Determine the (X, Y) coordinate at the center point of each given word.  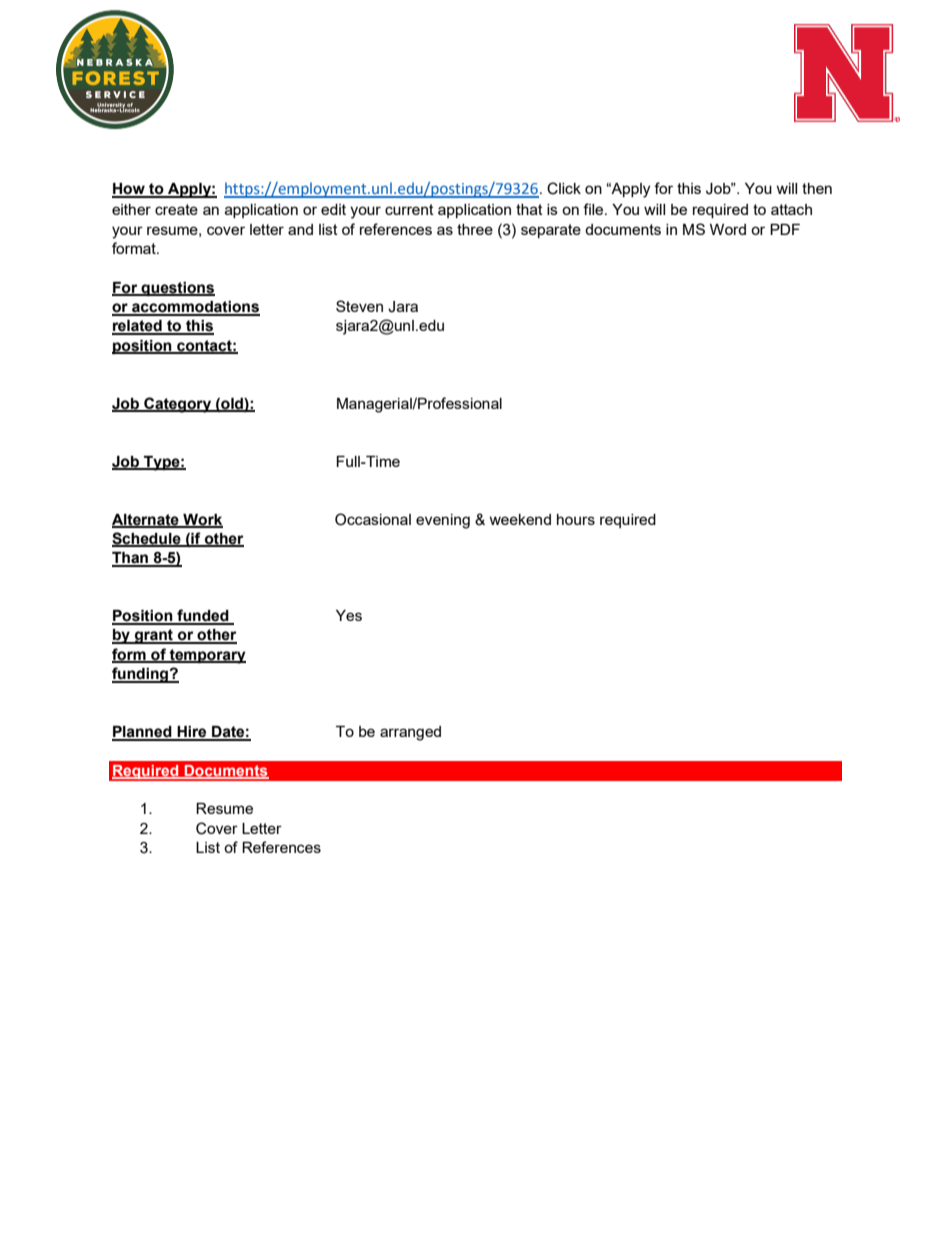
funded (203, 616)
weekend (520, 519)
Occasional (373, 519)
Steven (359, 306)
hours (576, 519)
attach (791, 209)
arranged (410, 733)
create (176, 209)
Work (202, 520)
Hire (192, 733)
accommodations (195, 308)
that (529, 209)
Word (728, 229)
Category (178, 405)
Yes (349, 615)
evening (443, 521)
